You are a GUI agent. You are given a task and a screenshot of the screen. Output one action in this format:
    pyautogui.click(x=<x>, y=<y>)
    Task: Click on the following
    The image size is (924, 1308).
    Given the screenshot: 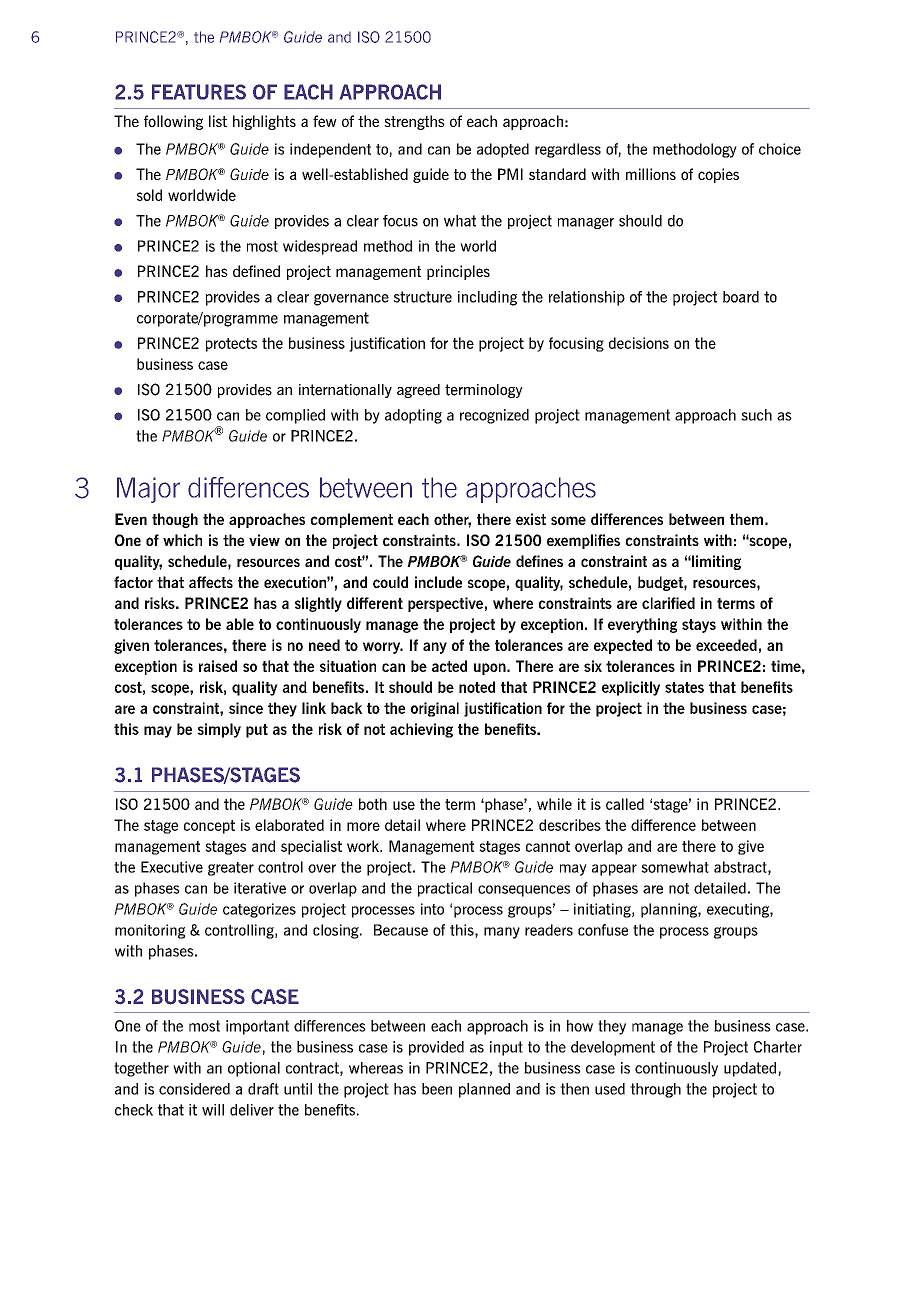 What is the action you would take?
    pyautogui.click(x=173, y=122)
